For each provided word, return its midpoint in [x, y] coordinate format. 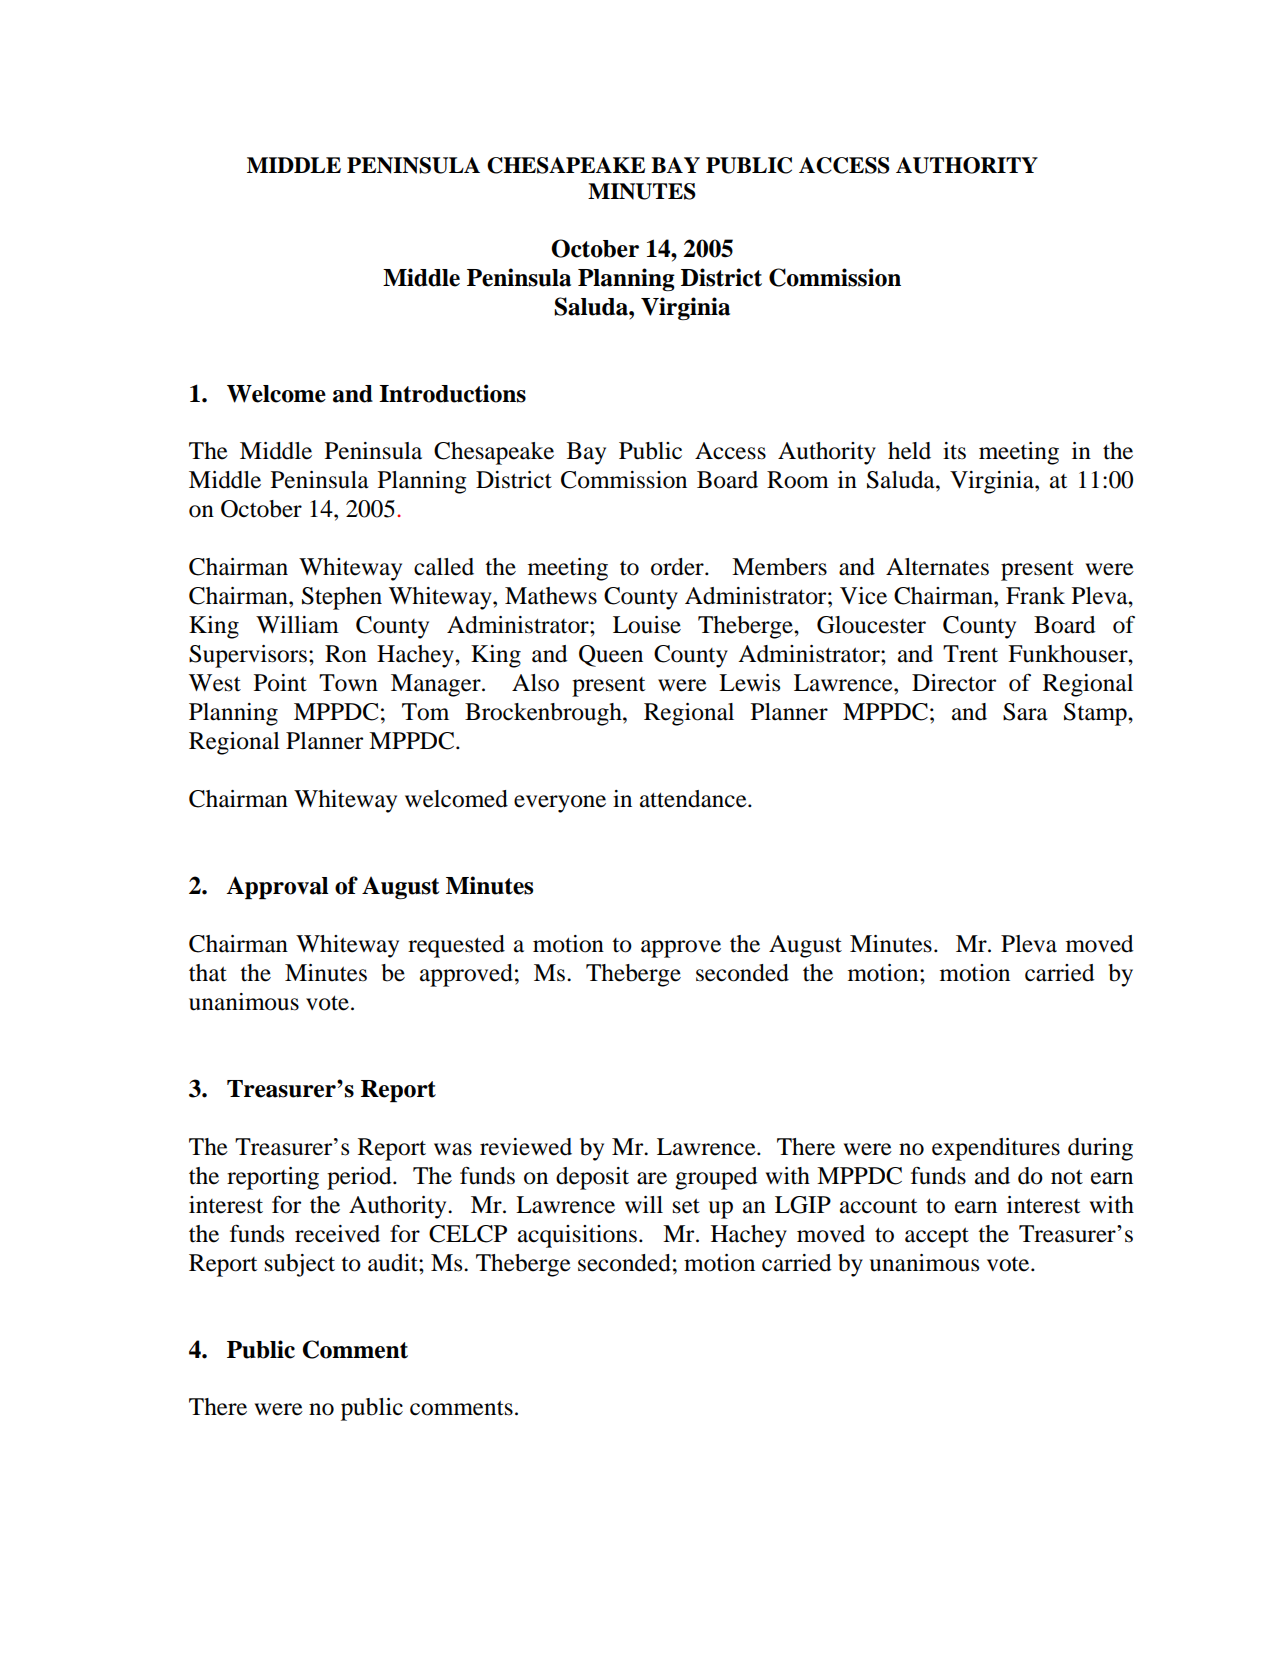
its [954, 451]
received [337, 1234]
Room [798, 480]
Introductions [452, 393]
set [686, 1206]
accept [937, 1237]
